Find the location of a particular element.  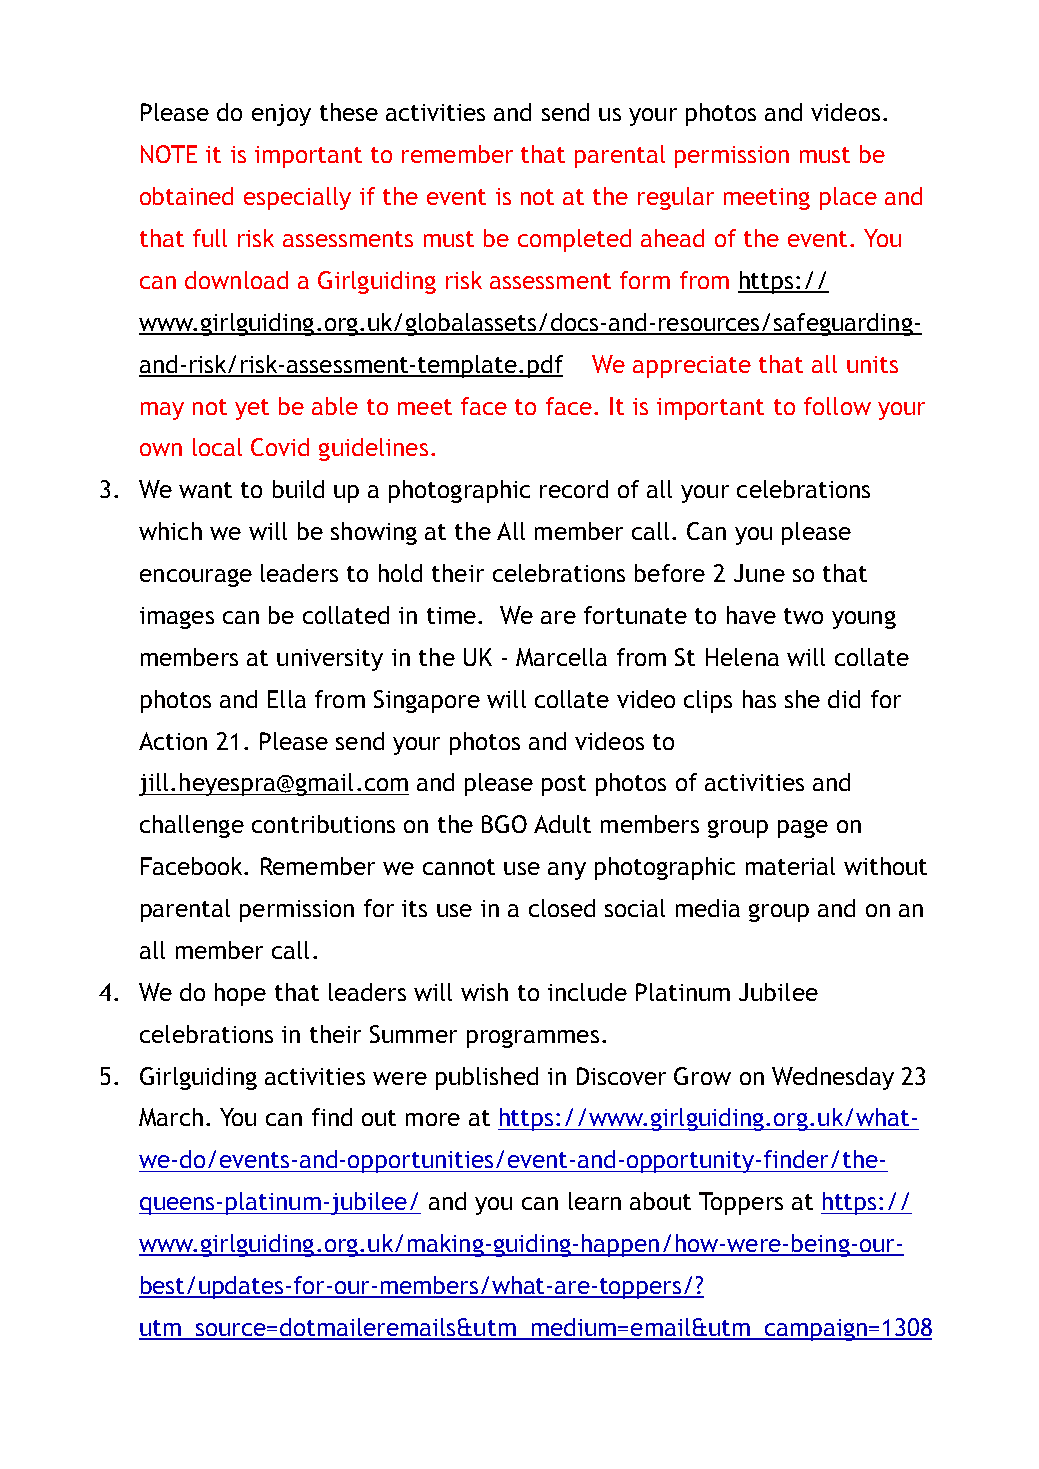

want is located at coordinates (205, 490).
